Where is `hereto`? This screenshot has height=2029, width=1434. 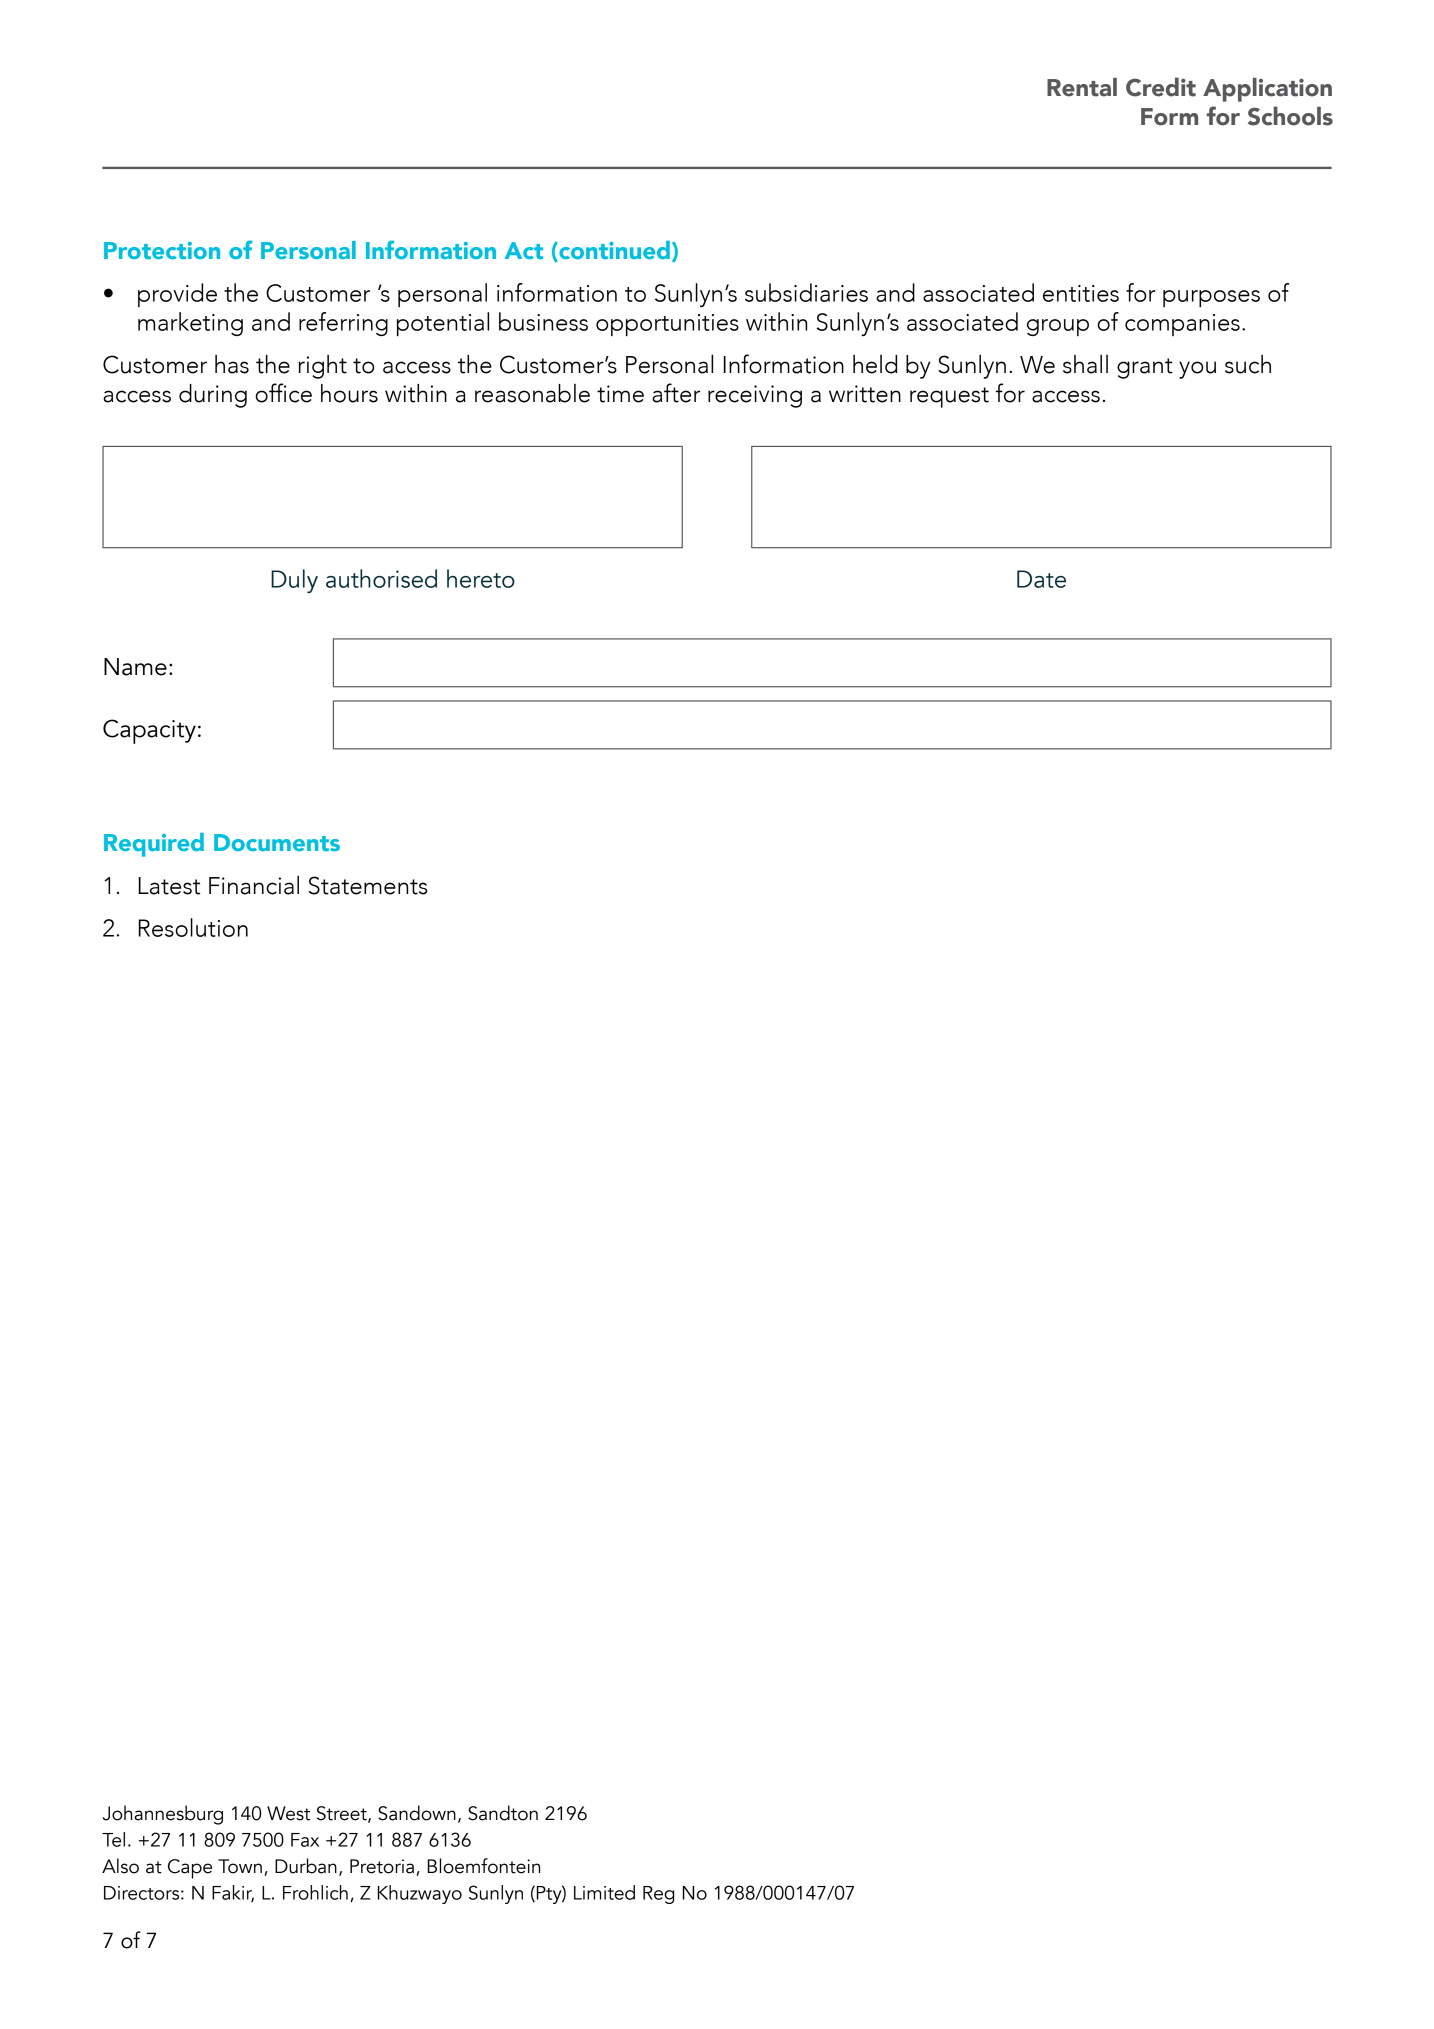 hereto is located at coordinates (481, 578).
